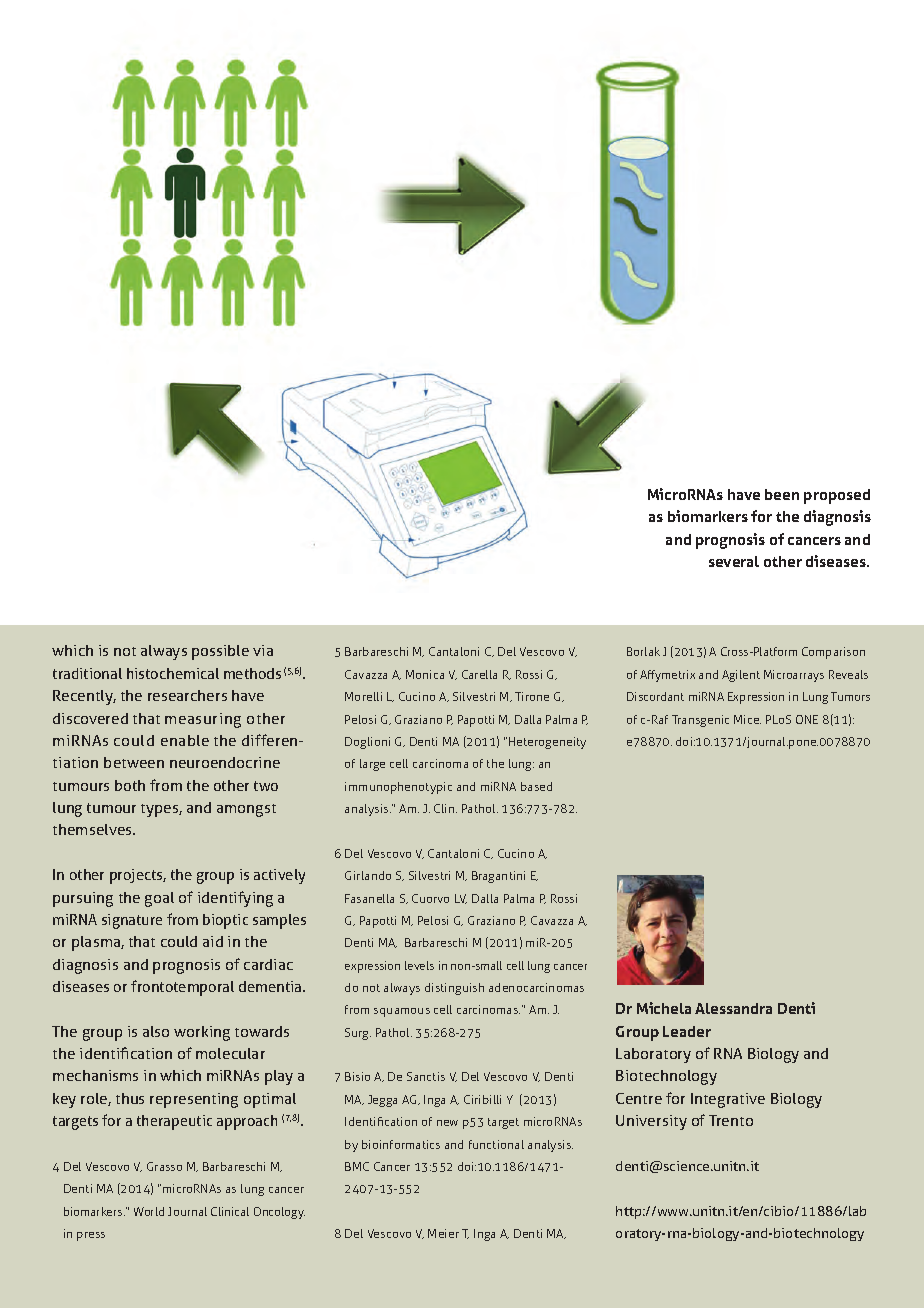 The height and width of the image is (1308, 924). Describe the element at coordinates (132, 921) in the image. I see `signature` at that location.
